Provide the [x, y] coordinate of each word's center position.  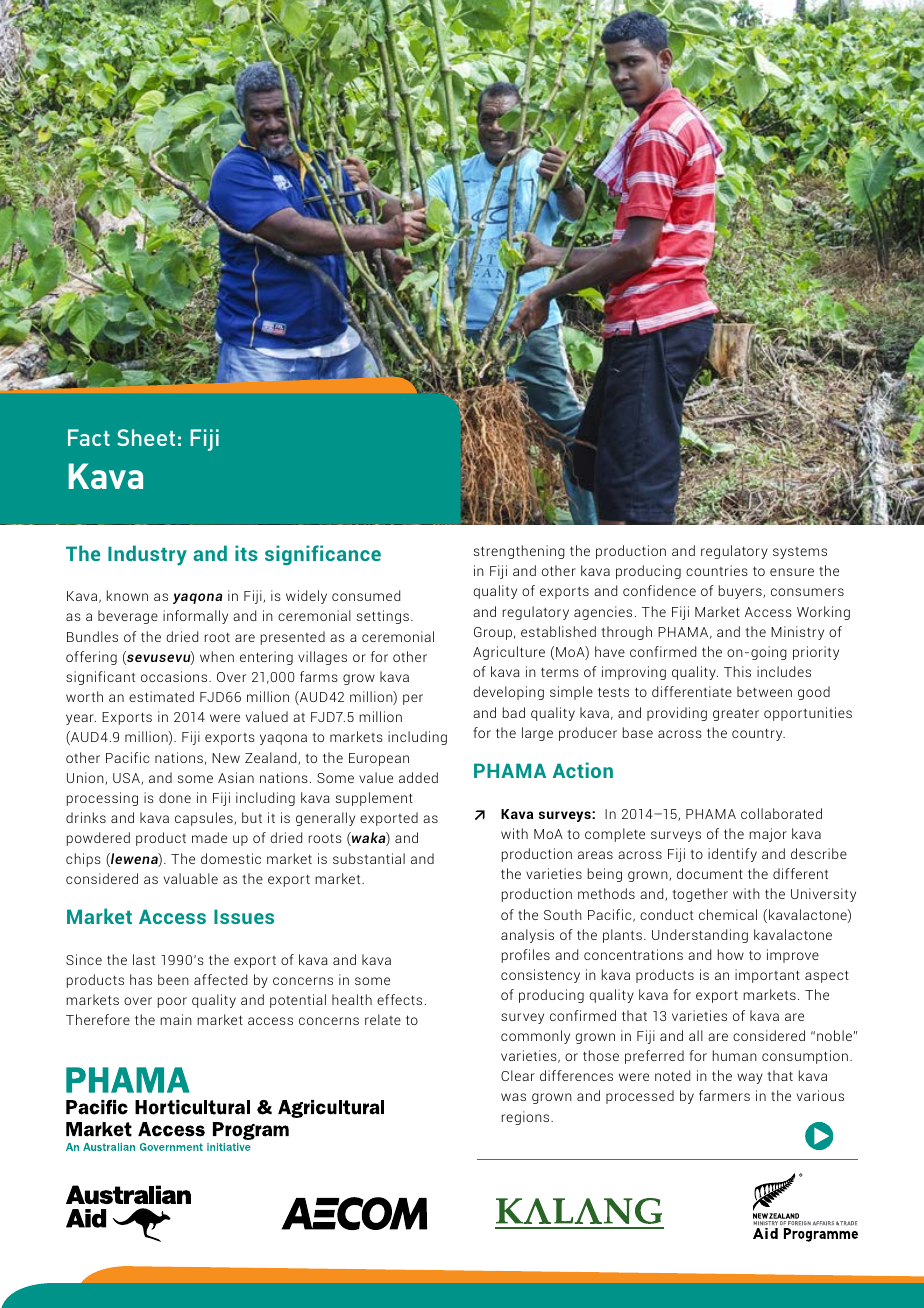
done [175, 797]
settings [383, 617]
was [513, 1097]
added [418, 777]
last [144, 959]
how [731, 954]
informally [195, 617]
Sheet [146, 437]
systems [800, 553]
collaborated [781, 813]
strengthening [519, 552]
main [176, 1019]
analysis [527, 936]
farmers [724, 1095]
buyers [741, 592]
